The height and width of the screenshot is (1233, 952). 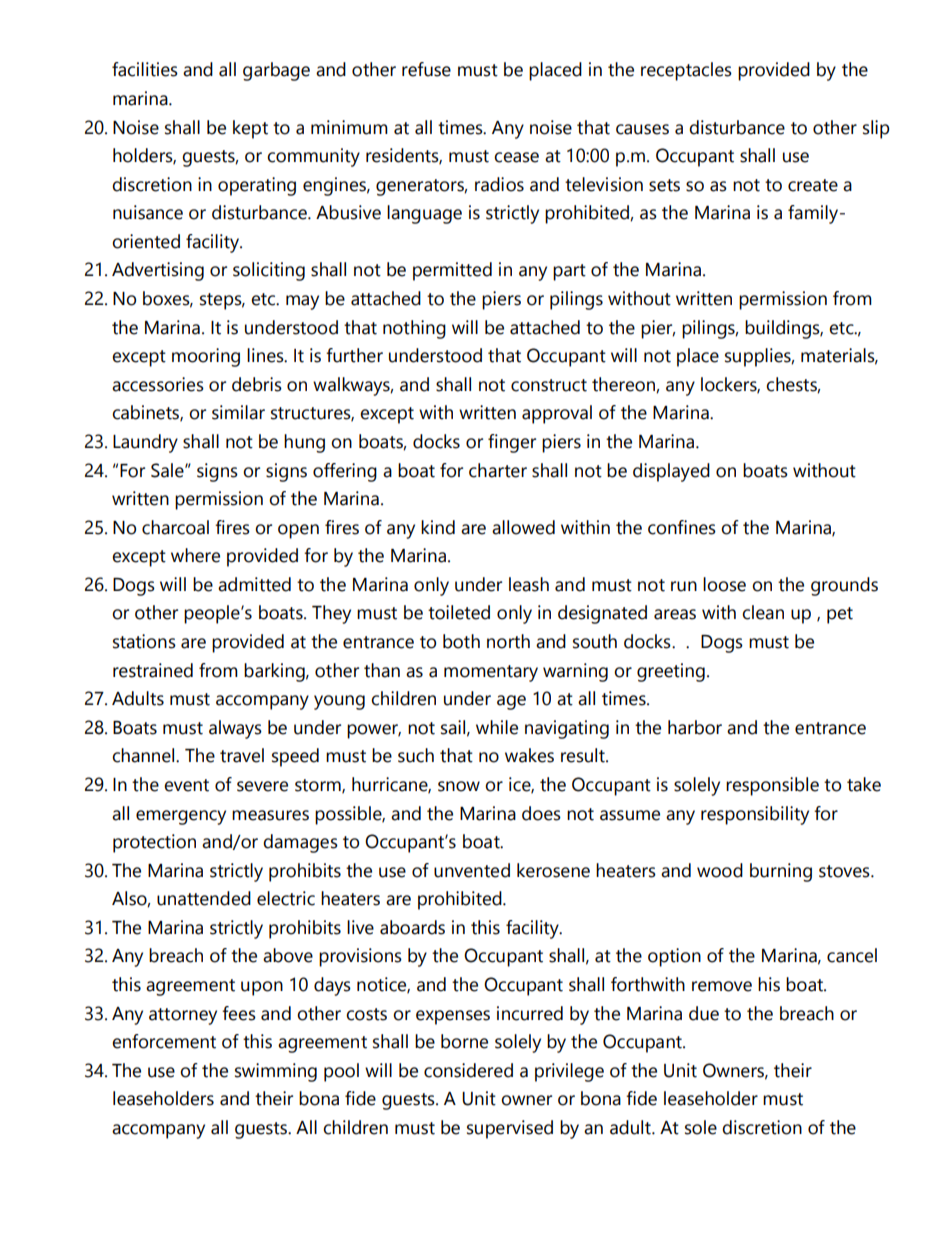 I want to click on displayed, so click(x=671, y=472).
